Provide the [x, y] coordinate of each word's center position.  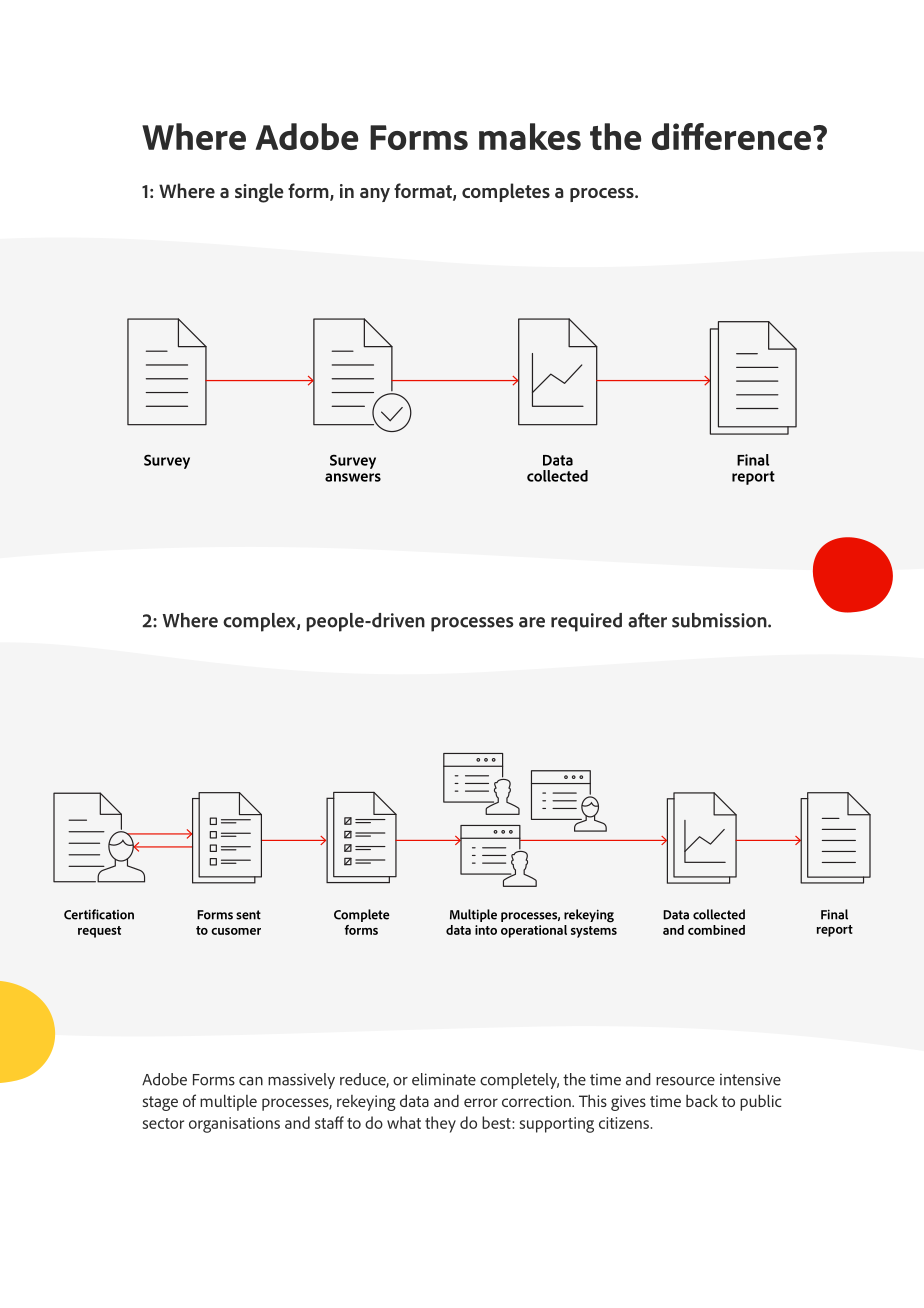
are [532, 622]
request [99, 932]
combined [716, 930]
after [647, 620]
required [586, 622]
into [486, 930]
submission [720, 620]
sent [248, 915]
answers [353, 477]
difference [731, 136]
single [259, 193]
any [375, 195]
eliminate [444, 1079]
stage [160, 1103]
